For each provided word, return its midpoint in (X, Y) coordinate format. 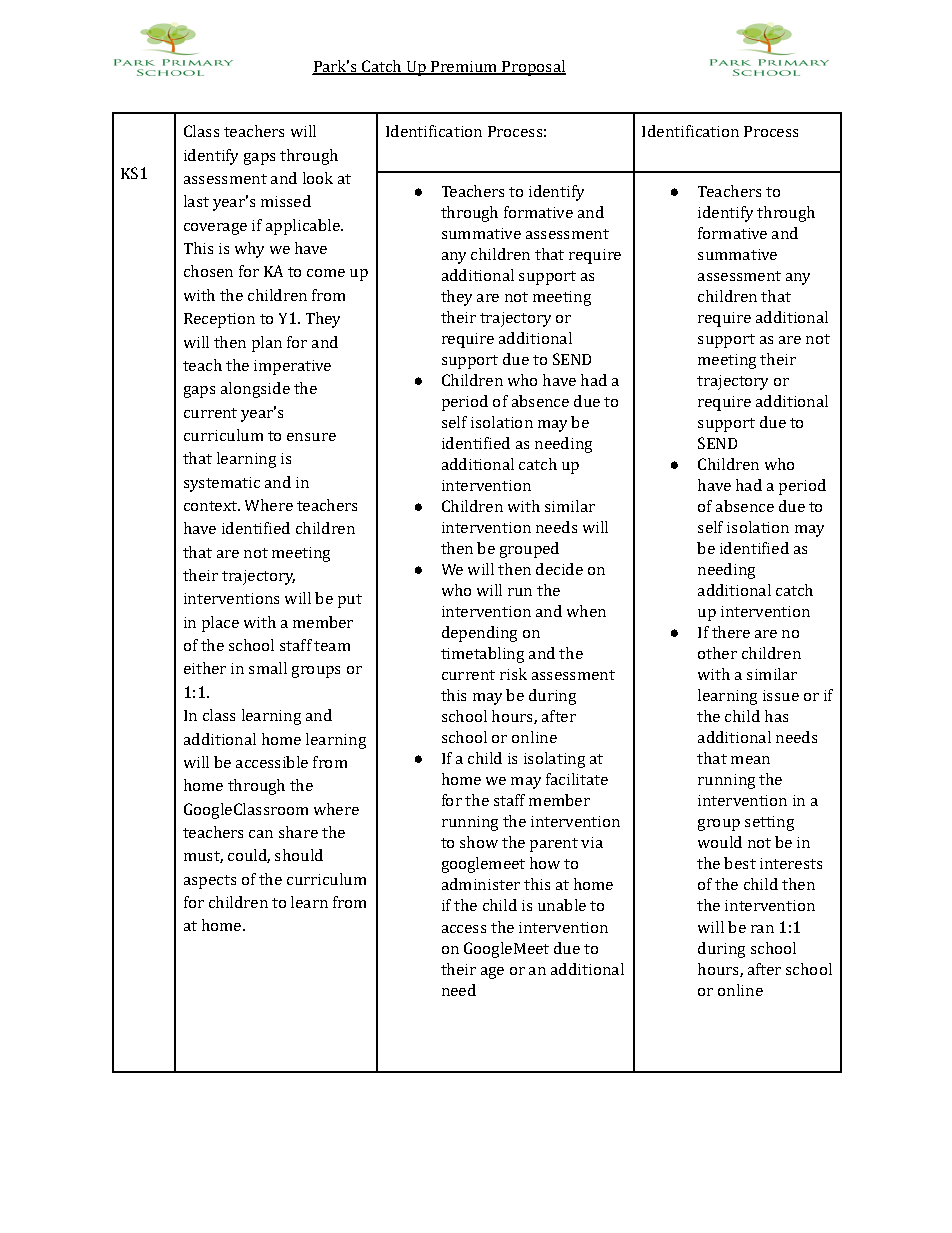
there (731, 632)
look (318, 178)
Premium (464, 68)
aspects (210, 882)
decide (559, 569)
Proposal (533, 68)
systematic (222, 484)
